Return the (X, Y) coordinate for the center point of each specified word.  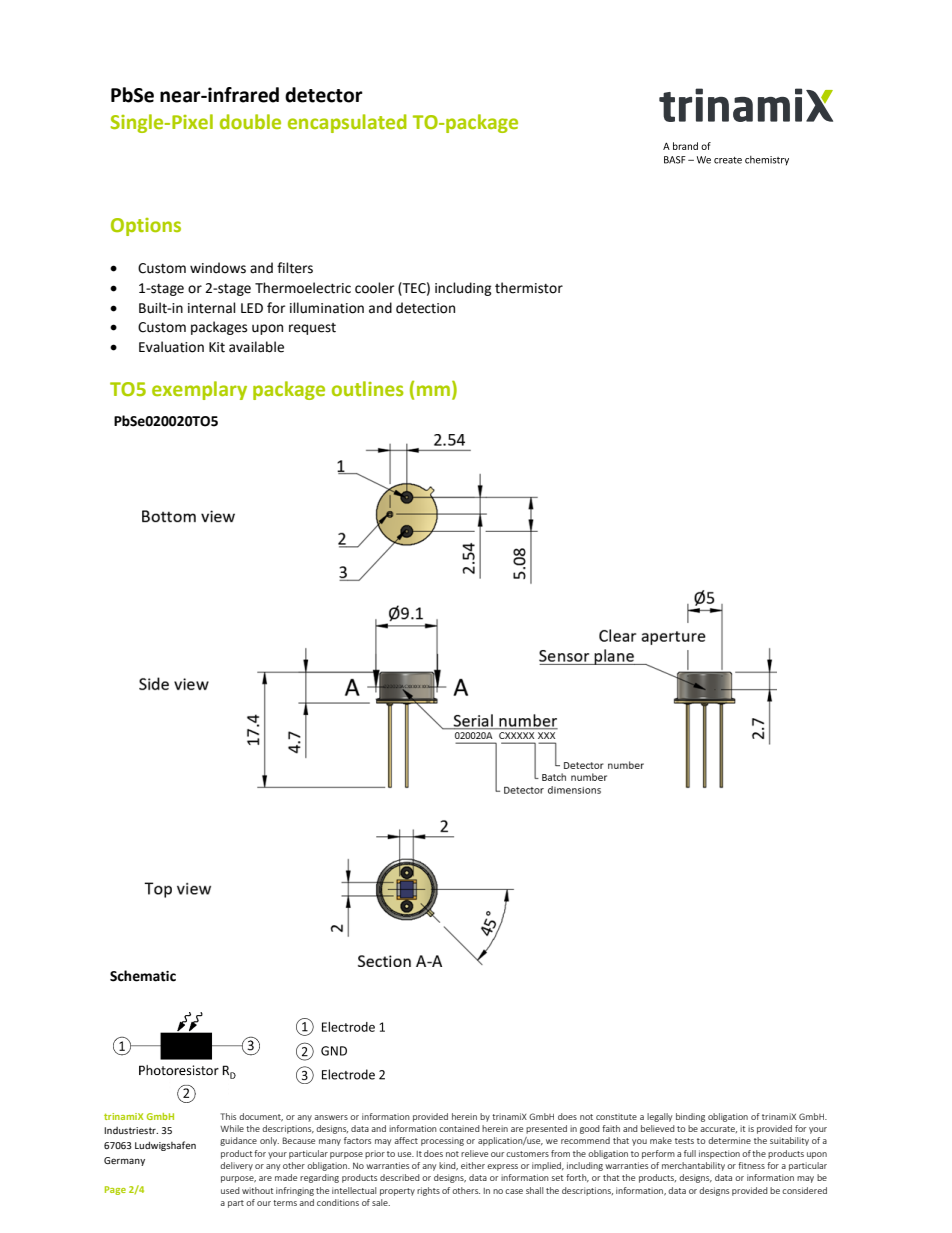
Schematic (143, 976)
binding (690, 1117)
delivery (236, 1166)
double (250, 121)
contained (459, 1128)
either (473, 1165)
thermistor (529, 288)
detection (425, 308)
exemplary (199, 390)
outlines (367, 388)
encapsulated (347, 123)
